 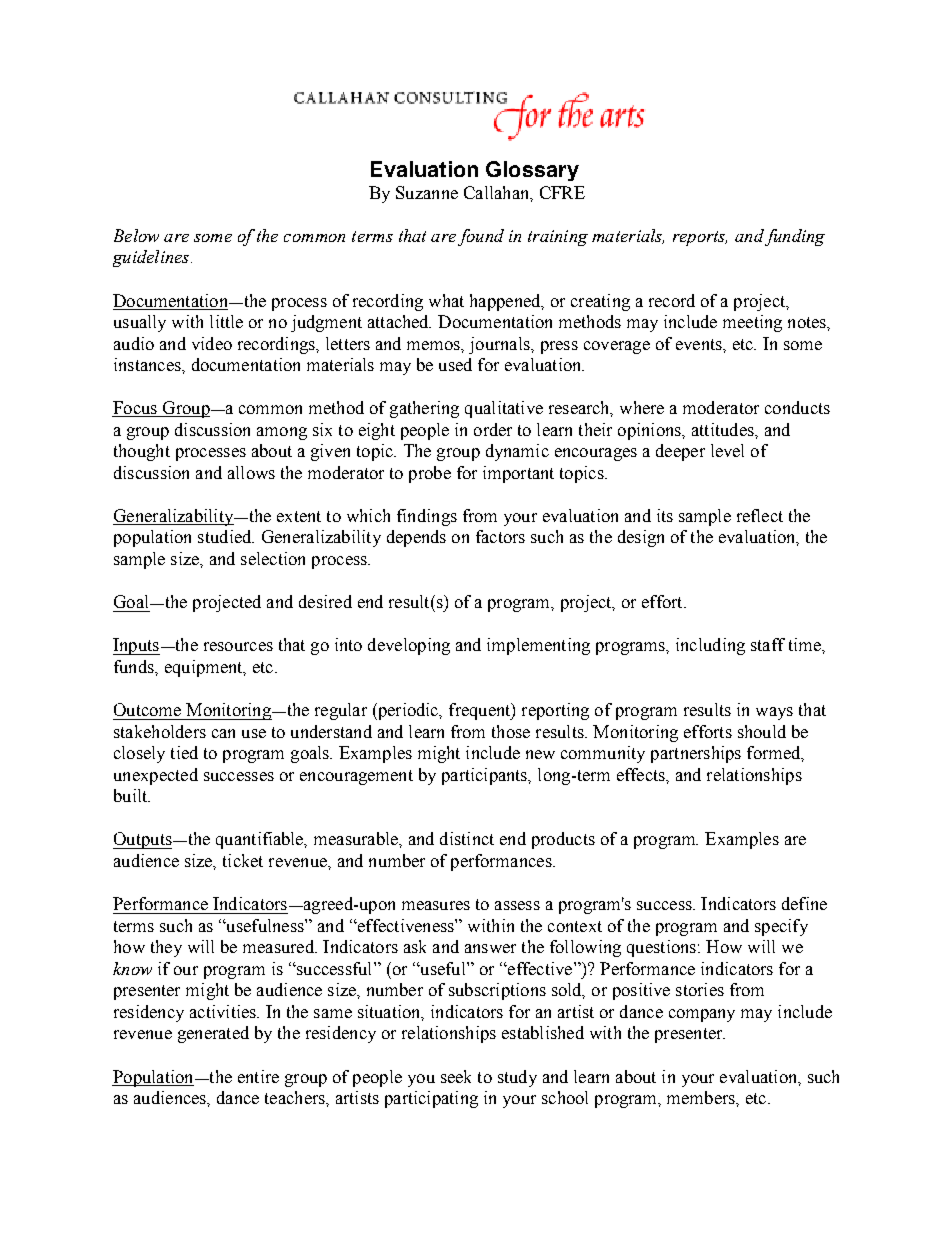 I want to click on attitudes, so click(x=724, y=429).
